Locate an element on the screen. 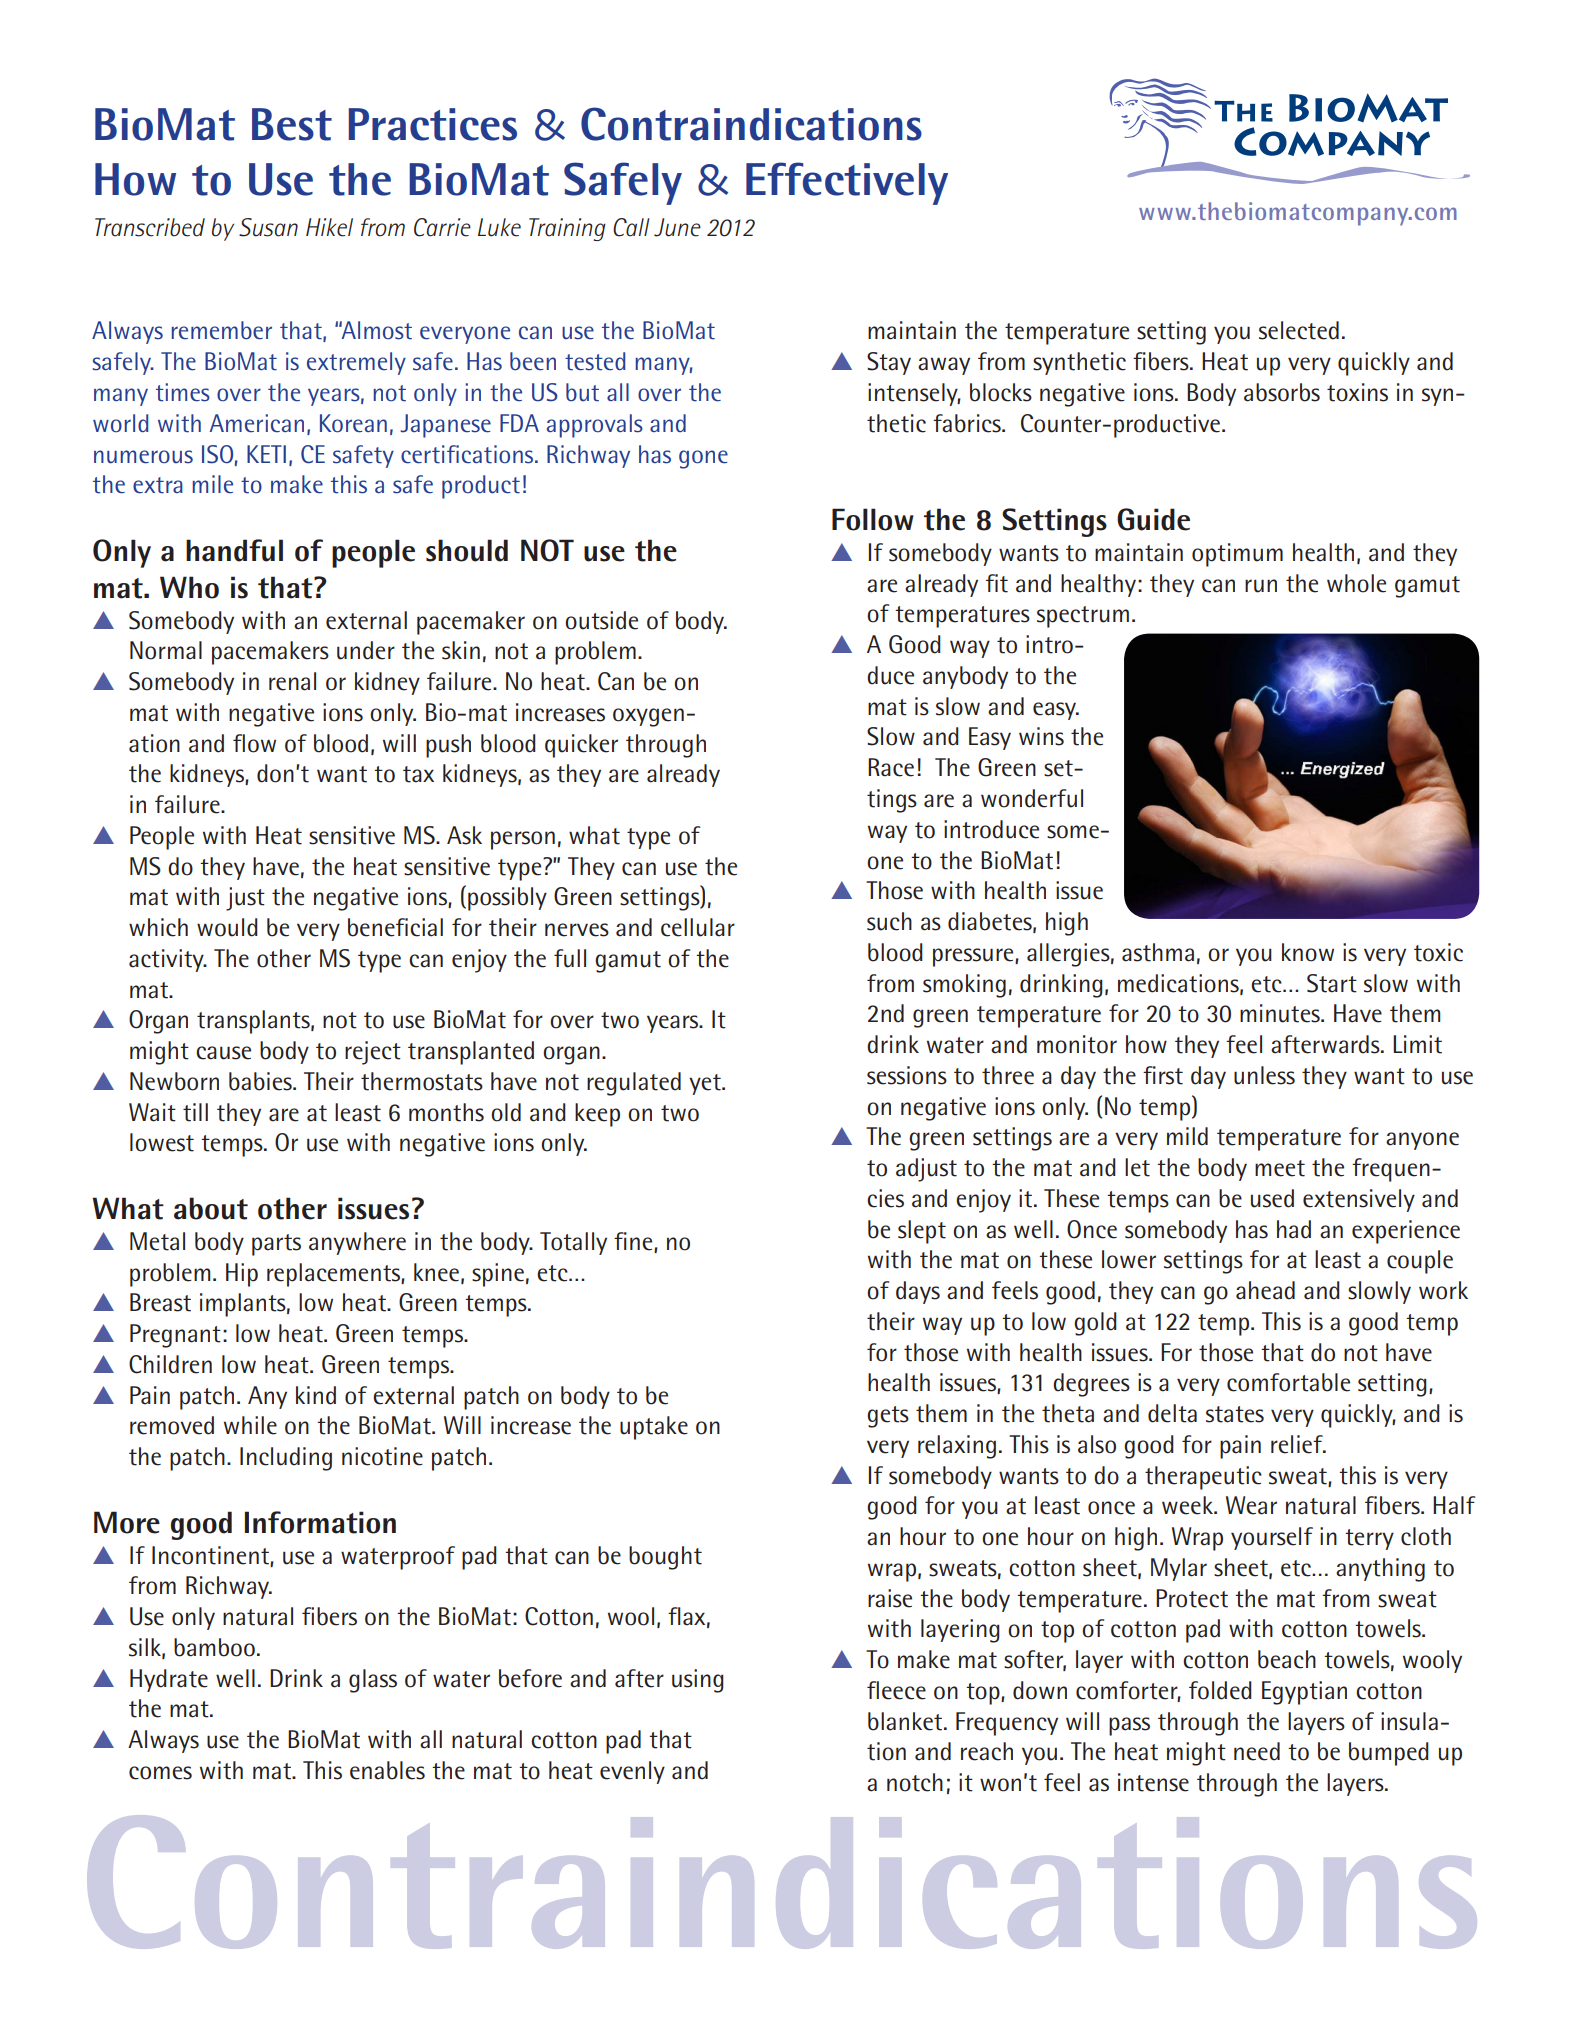 This screenshot has width=1569, height=2030. Effectively is located at coordinates (847, 183).
